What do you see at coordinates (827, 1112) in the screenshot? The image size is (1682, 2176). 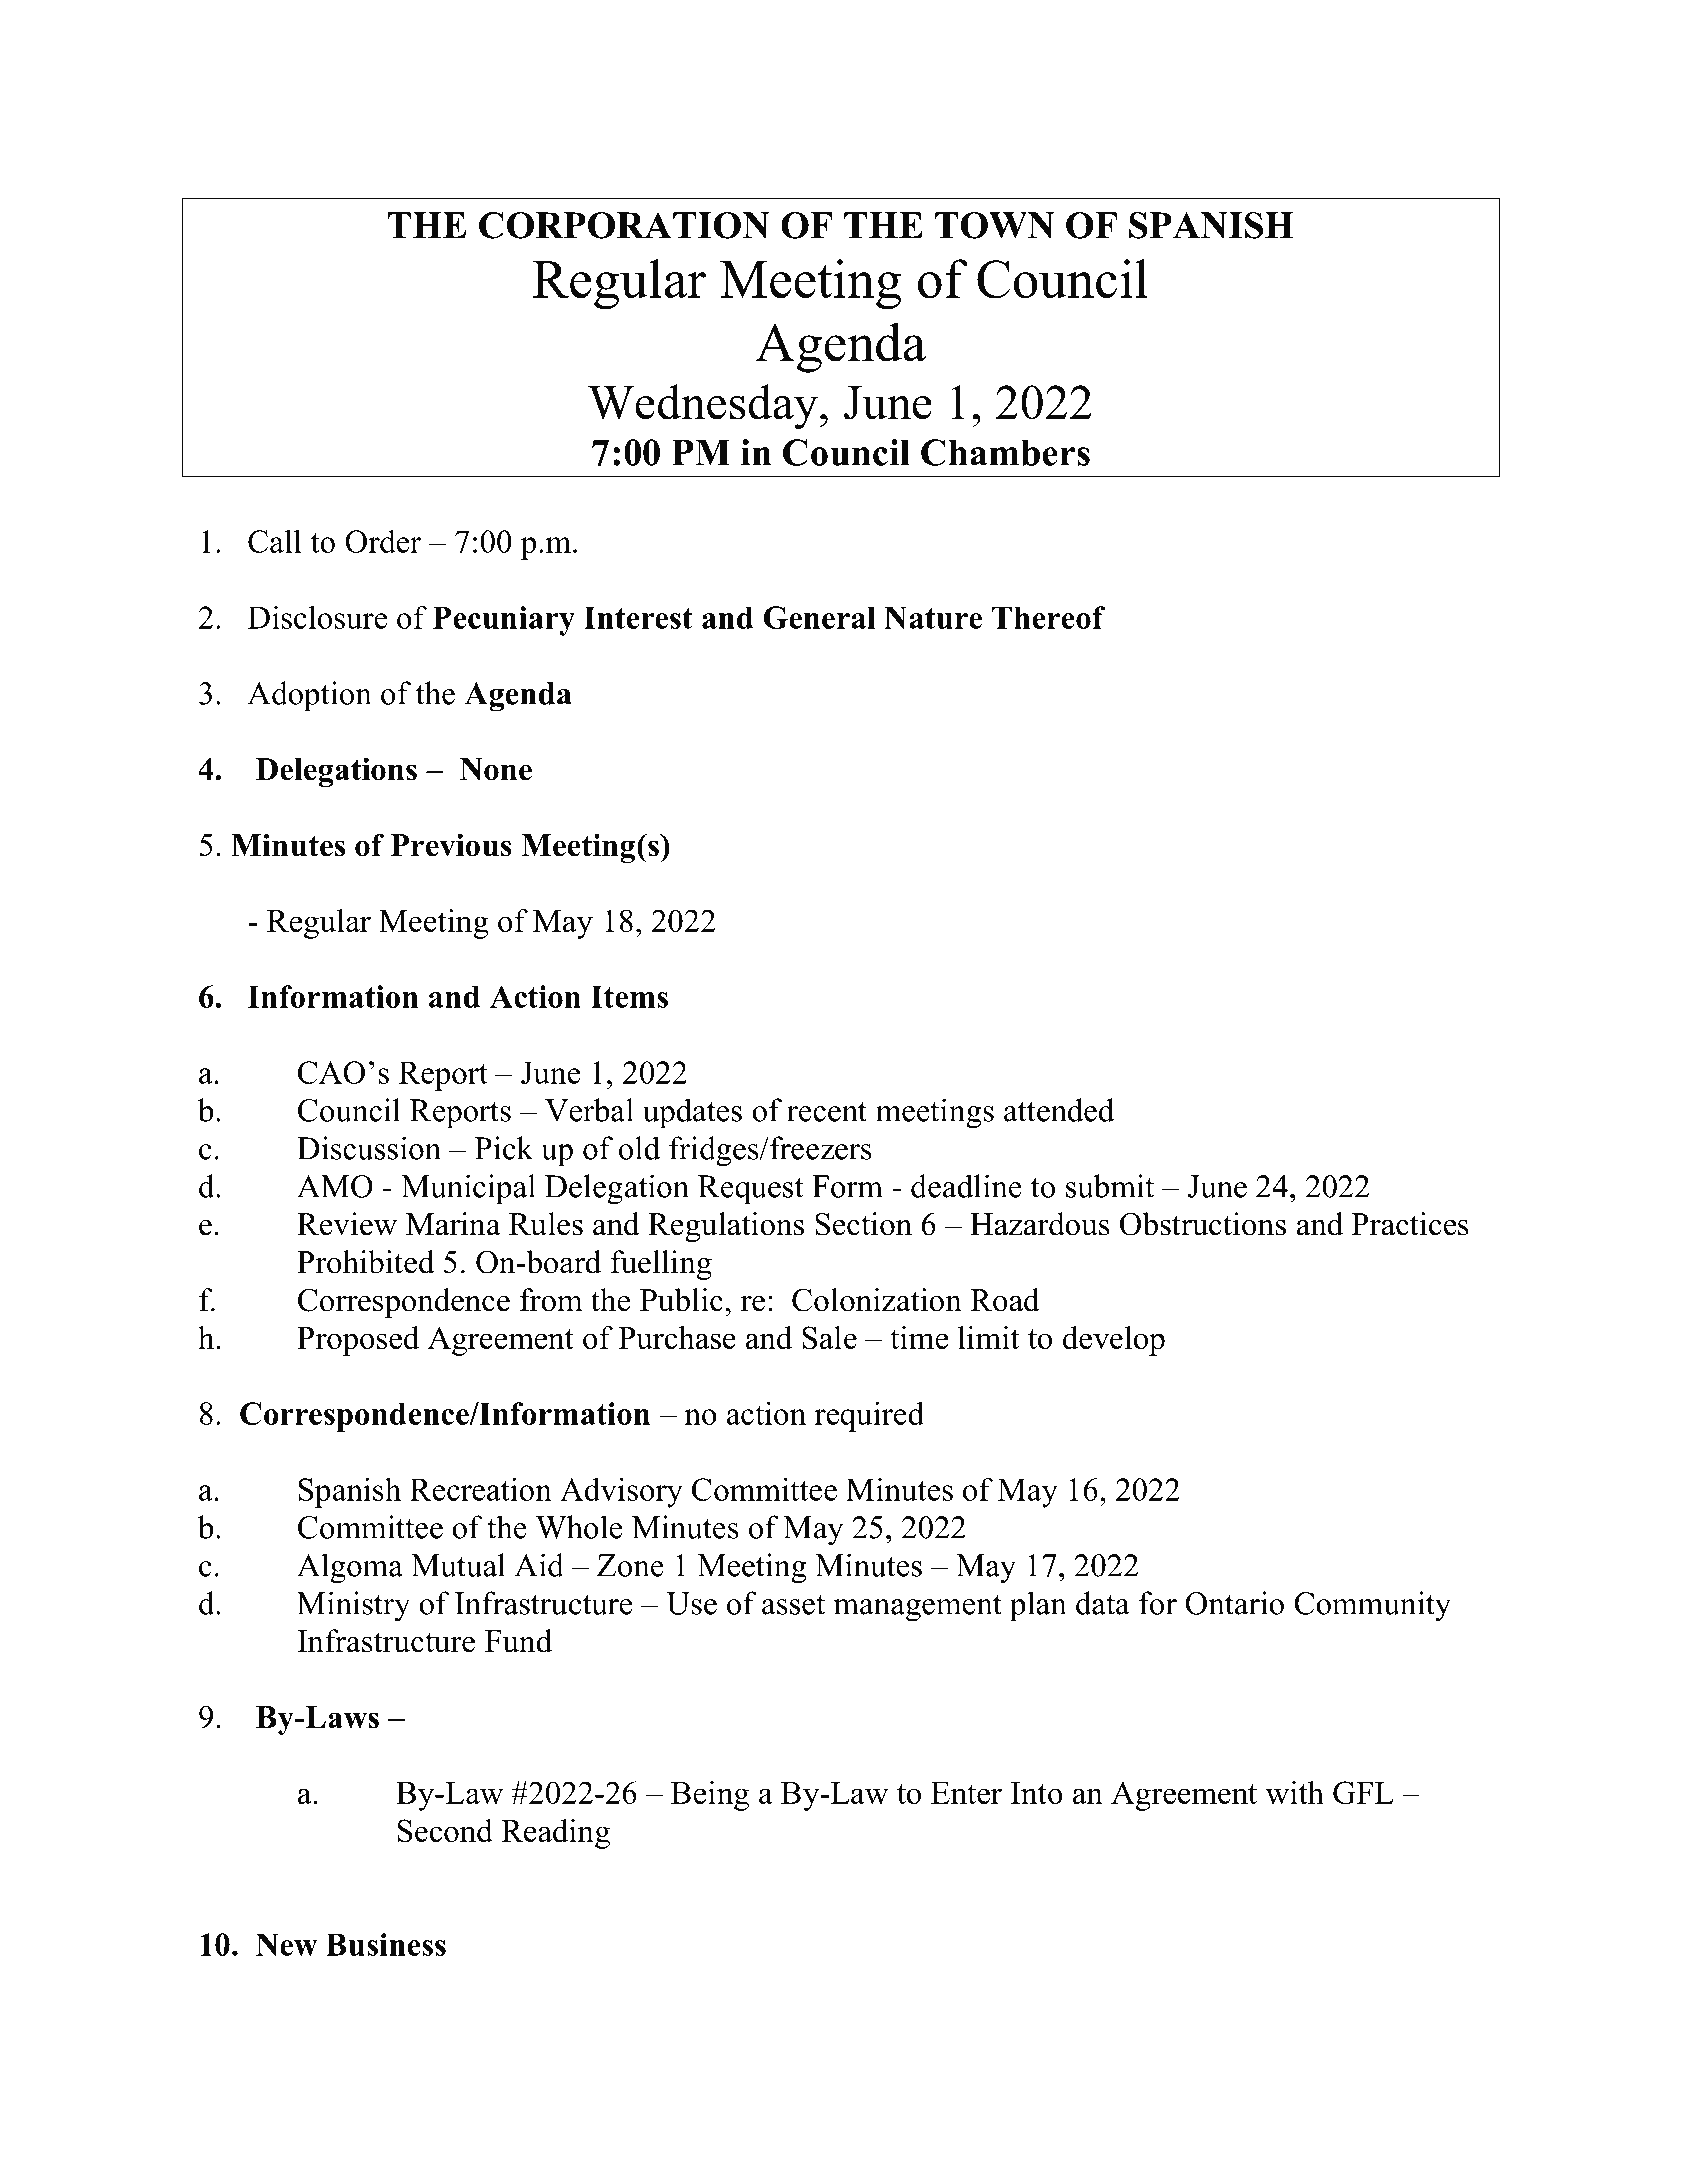 I see `recent` at bounding box center [827, 1112].
